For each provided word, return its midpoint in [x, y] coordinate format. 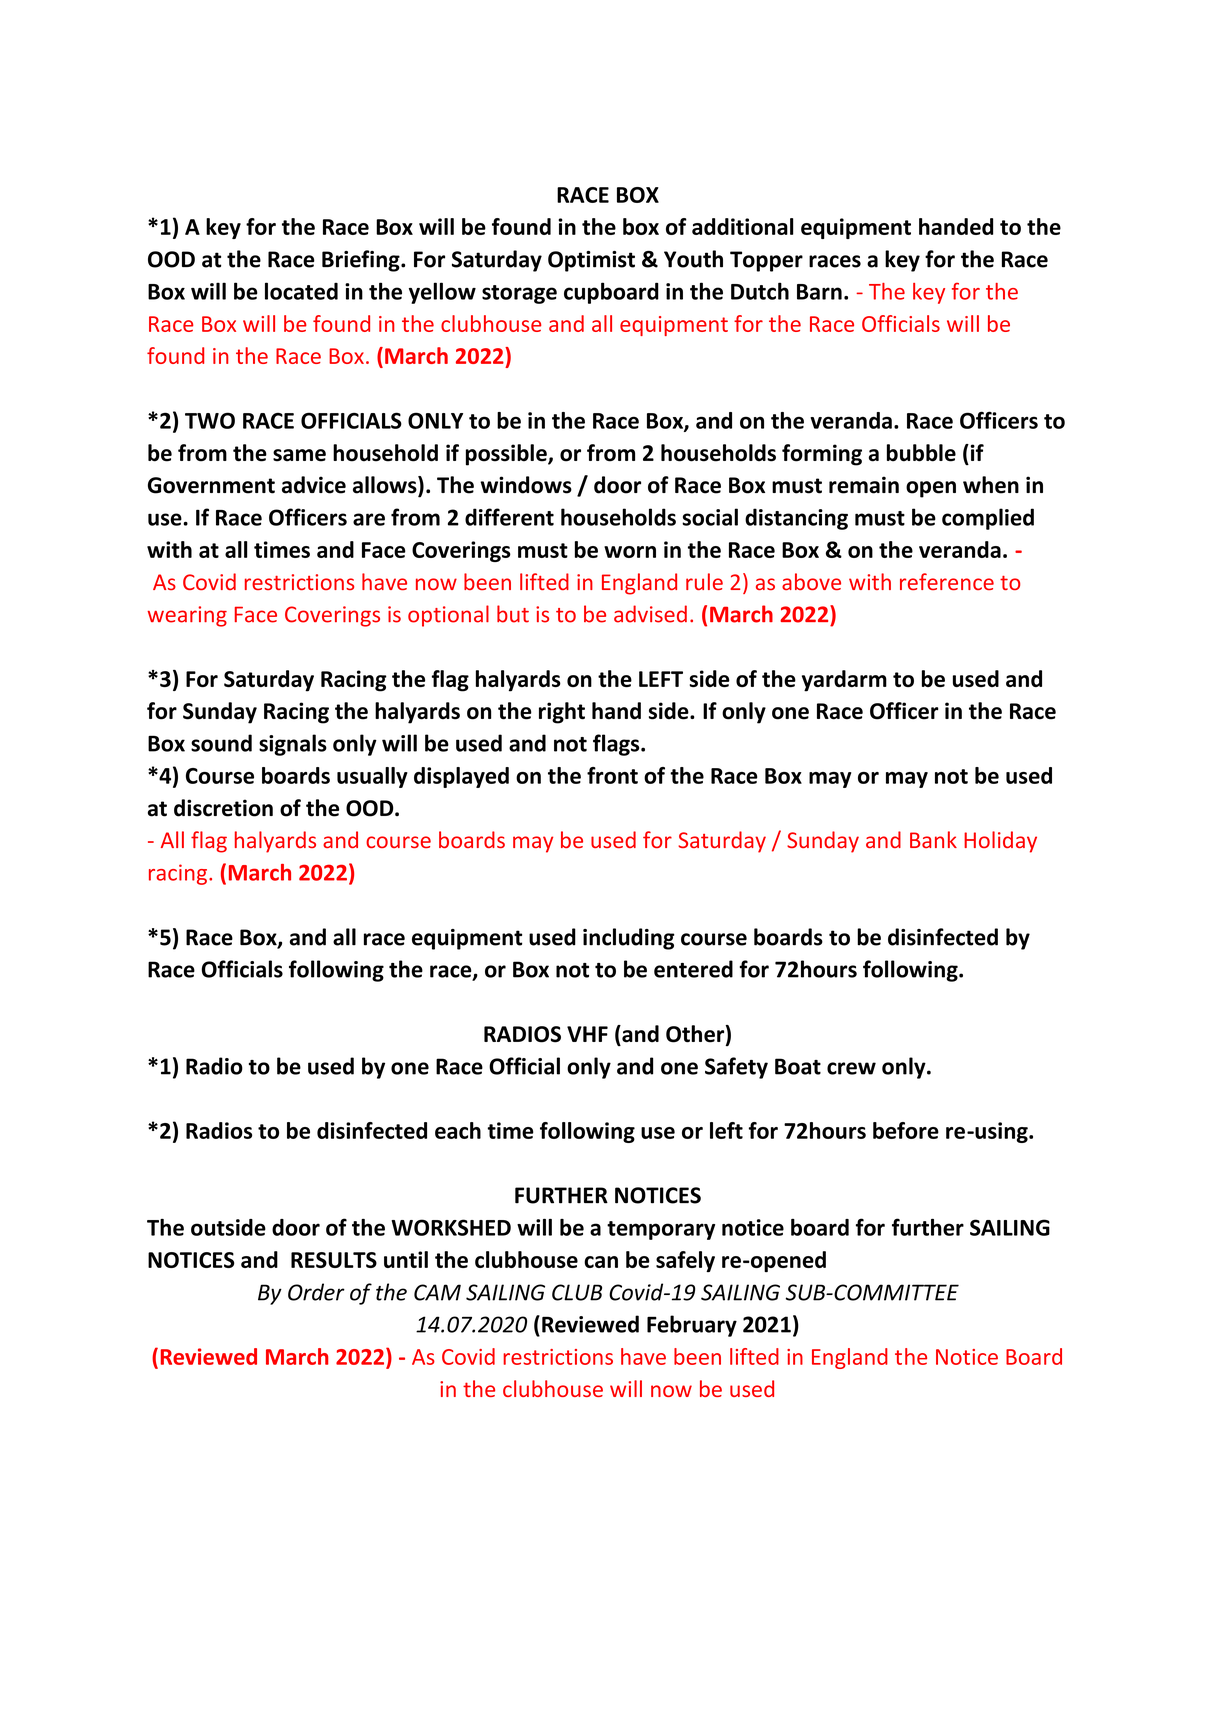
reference [947, 581]
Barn [819, 292]
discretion [223, 808]
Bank [933, 839]
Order [316, 1292]
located [301, 291]
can [601, 1262]
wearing [187, 616]
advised [650, 614]
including [629, 939]
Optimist [591, 261]
